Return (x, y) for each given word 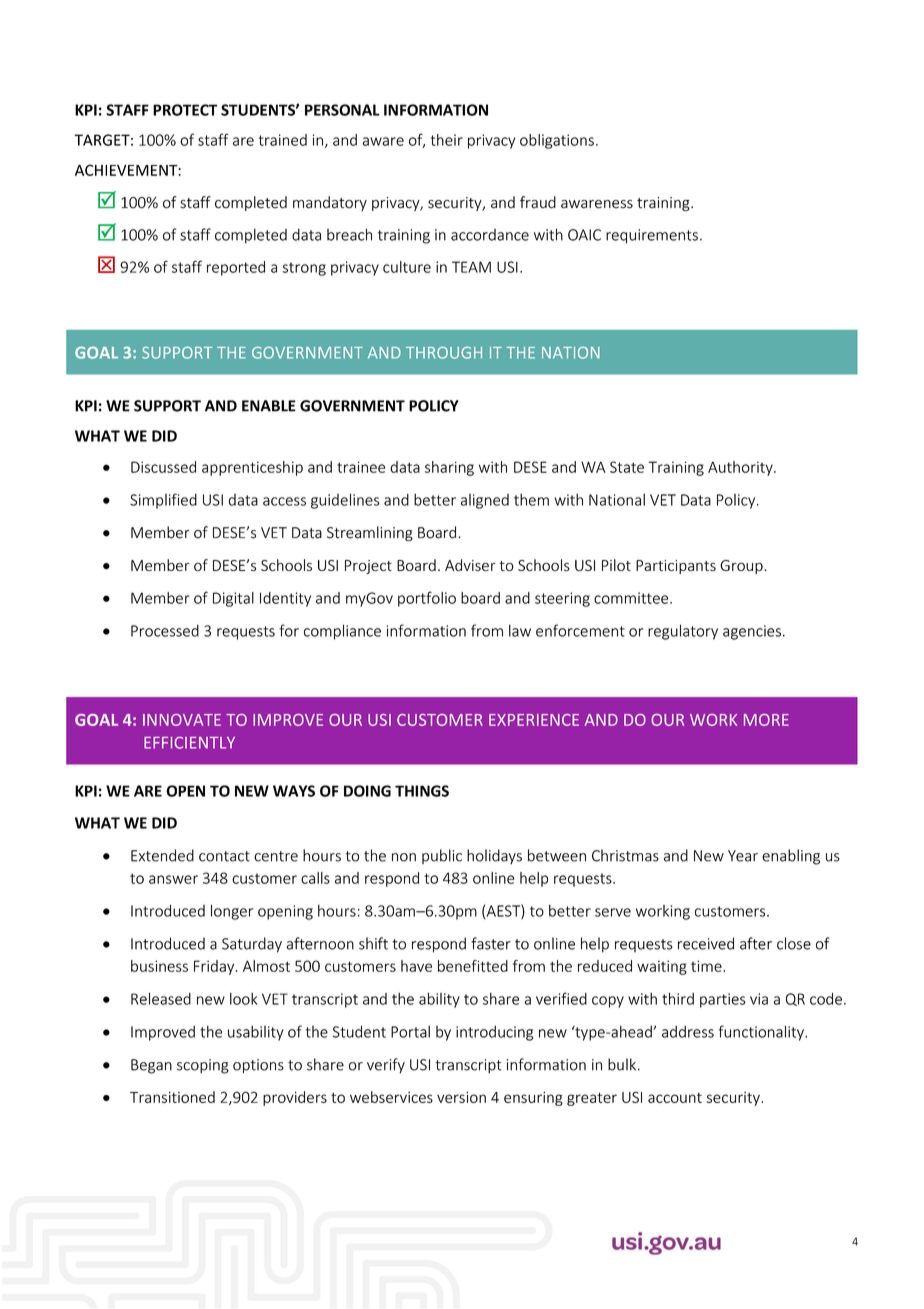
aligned (485, 501)
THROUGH (444, 352)
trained (283, 140)
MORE (766, 720)
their (447, 140)
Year (743, 856)
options (258, 1066)
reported (236, 268)
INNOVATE (182, 720)
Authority (741, 468)
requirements (652, 236)
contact (224, 856)
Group (742, 567)
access (284, 501)
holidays (494, 856)
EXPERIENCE (534, 720)
